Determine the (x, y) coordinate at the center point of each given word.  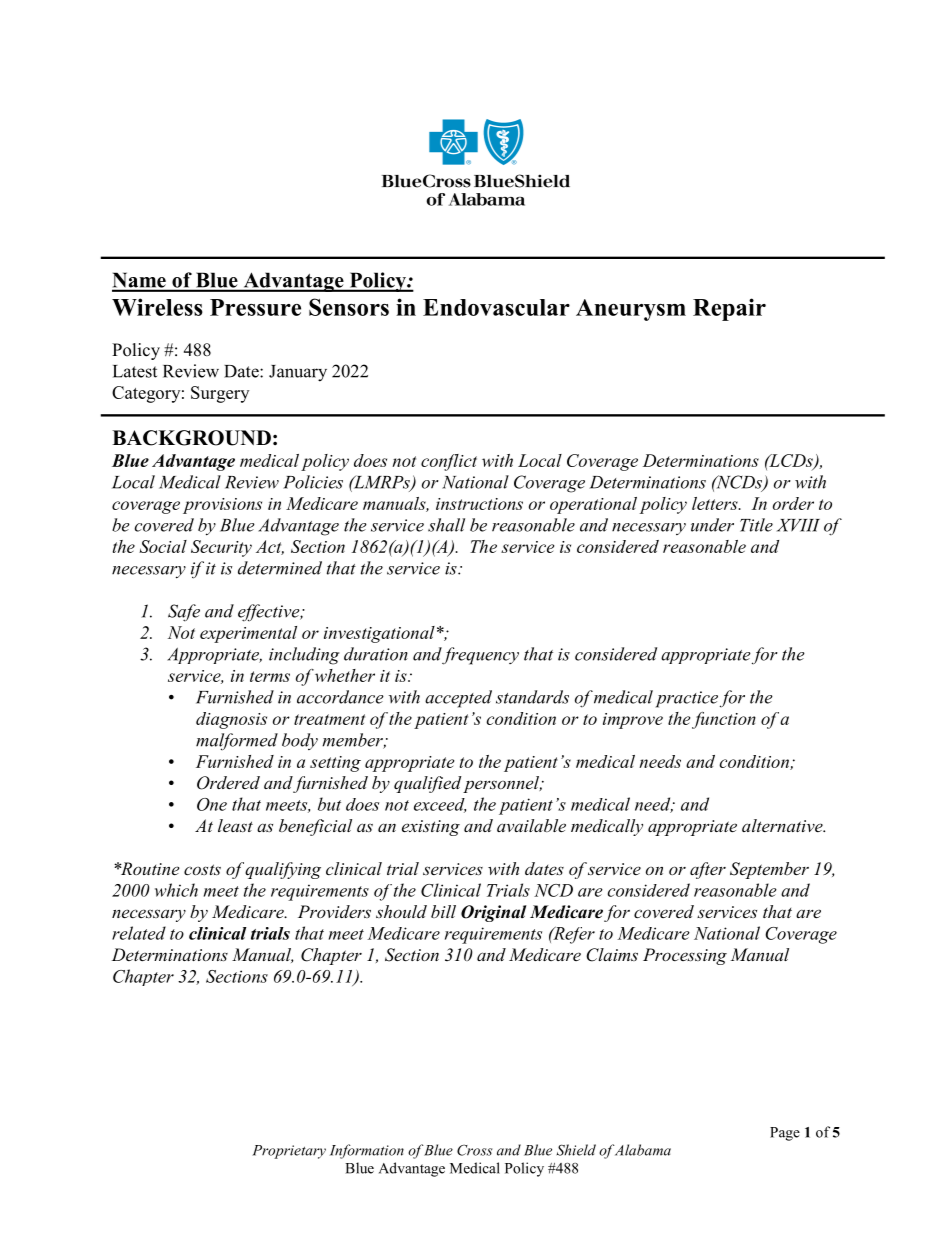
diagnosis (231, 720)
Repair (729, 309)
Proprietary (289, 1152)
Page (785, 1134)
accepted (458, 699)
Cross (474, 1150)
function (724, 720)
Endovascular (496, 307)
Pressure (255, 307)
